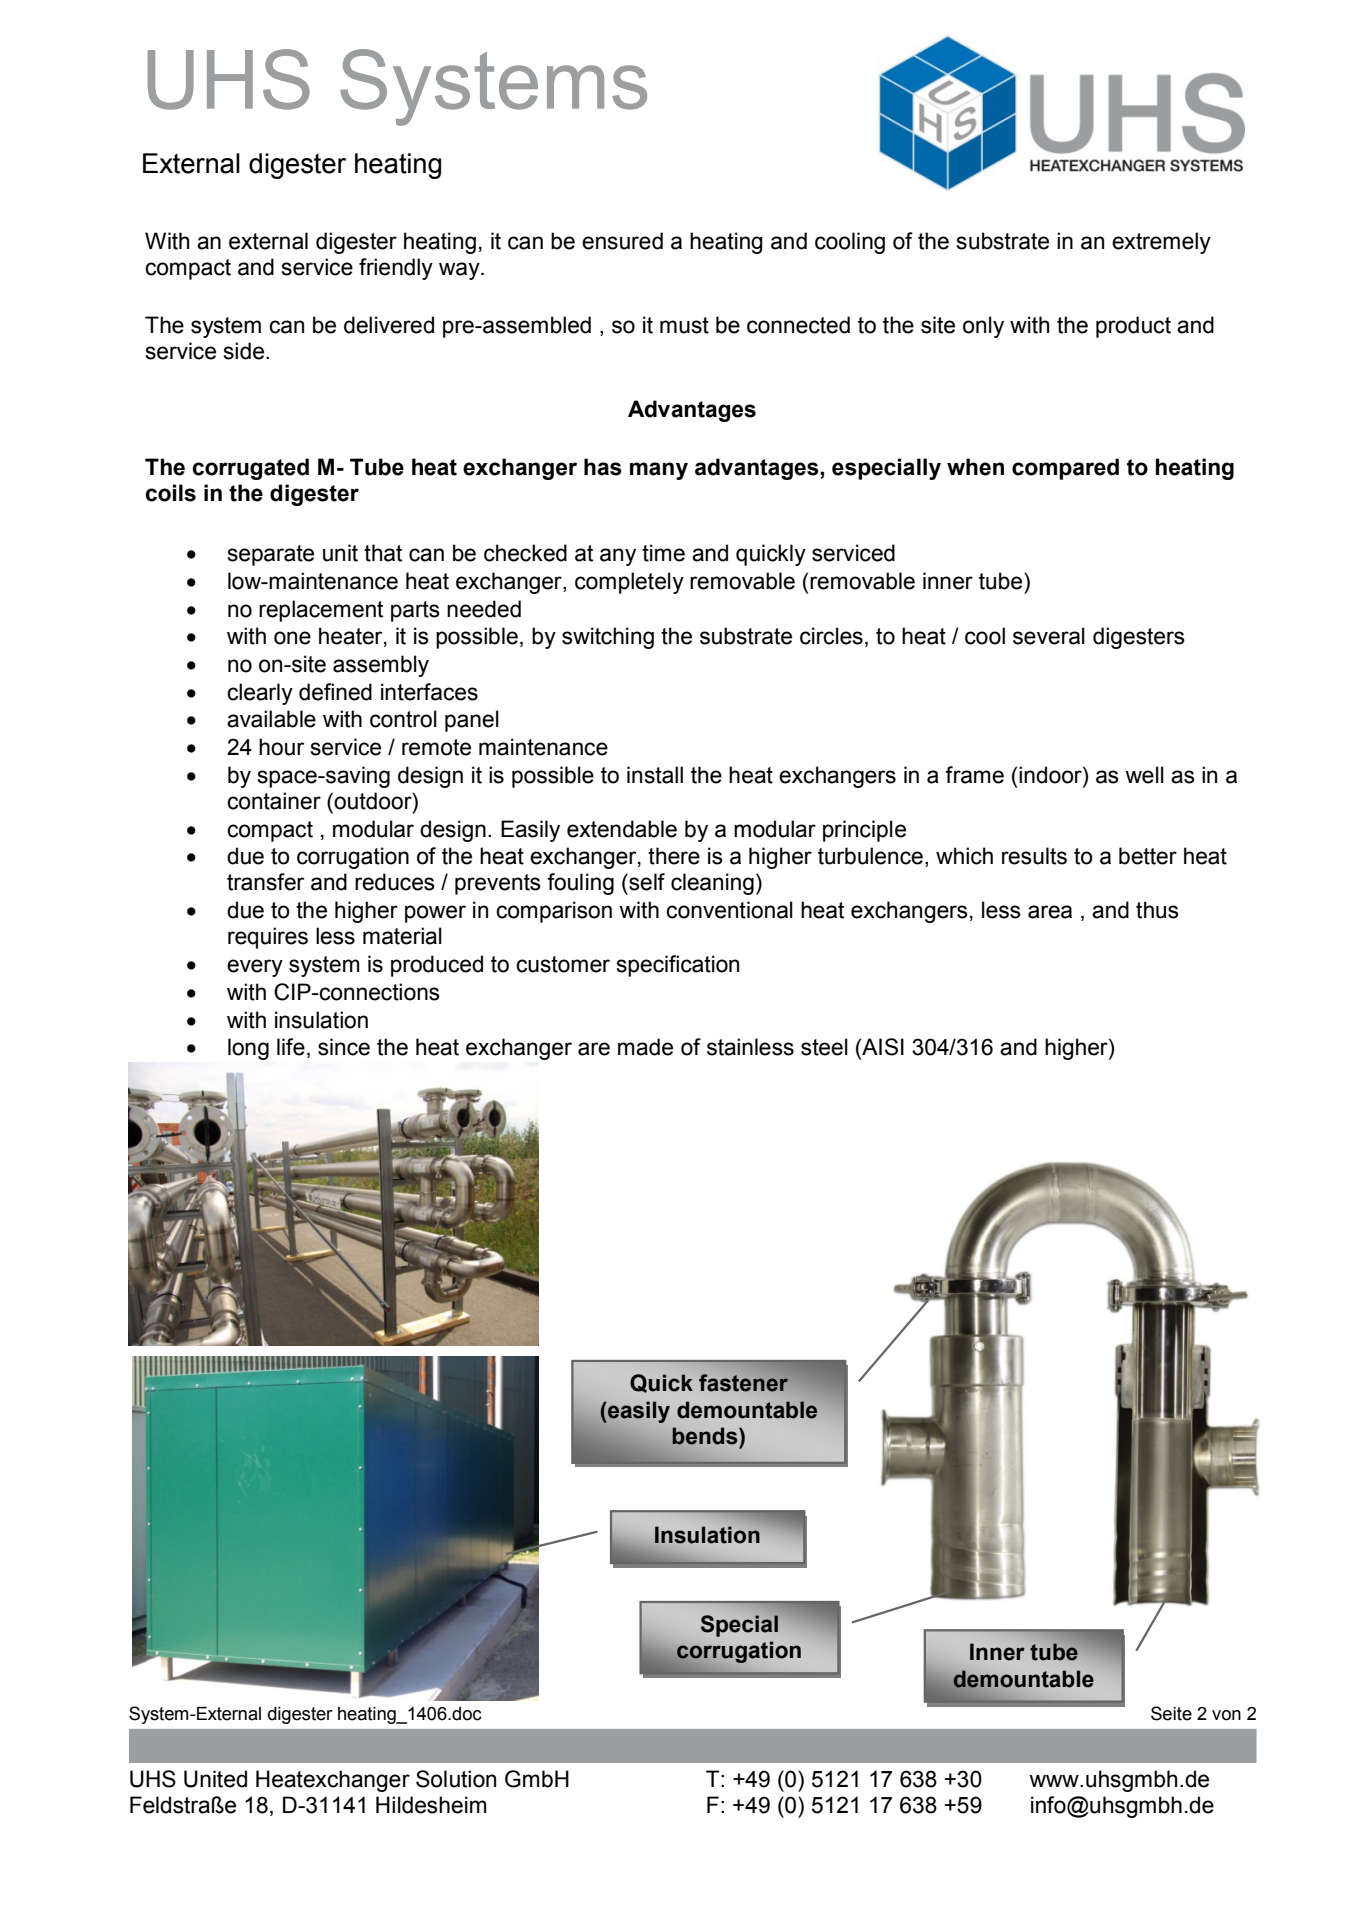 The width and height of the document is (1354, 1915). I want to click on life, so click(291, 1047).
